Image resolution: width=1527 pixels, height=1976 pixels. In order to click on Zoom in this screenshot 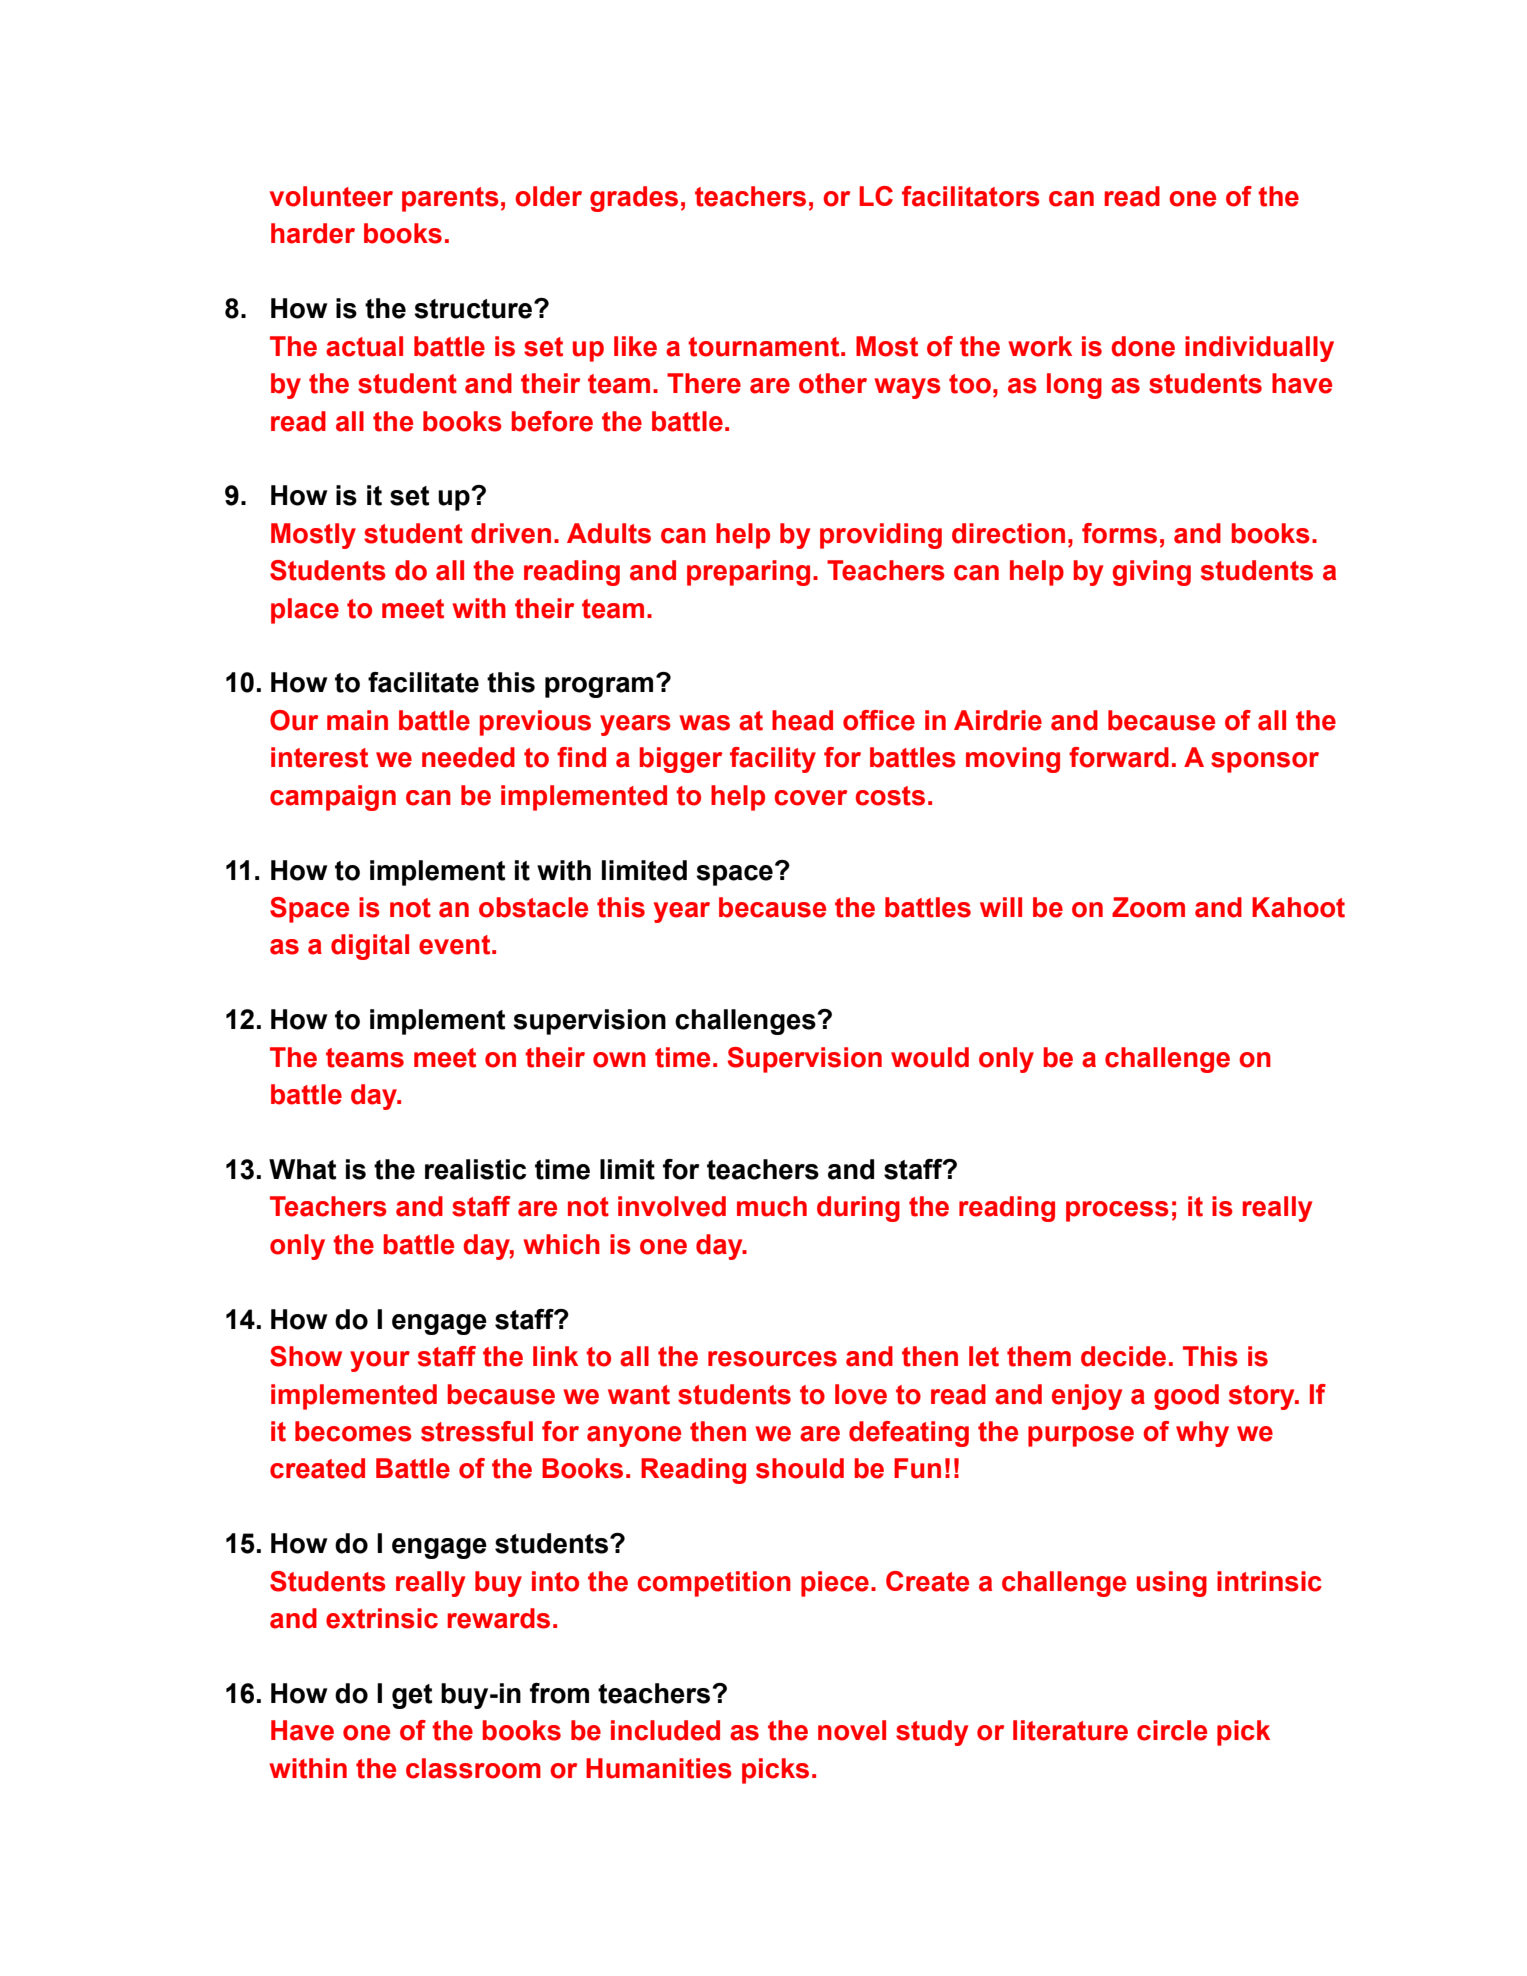, I will do `click(1148, 907)`.
